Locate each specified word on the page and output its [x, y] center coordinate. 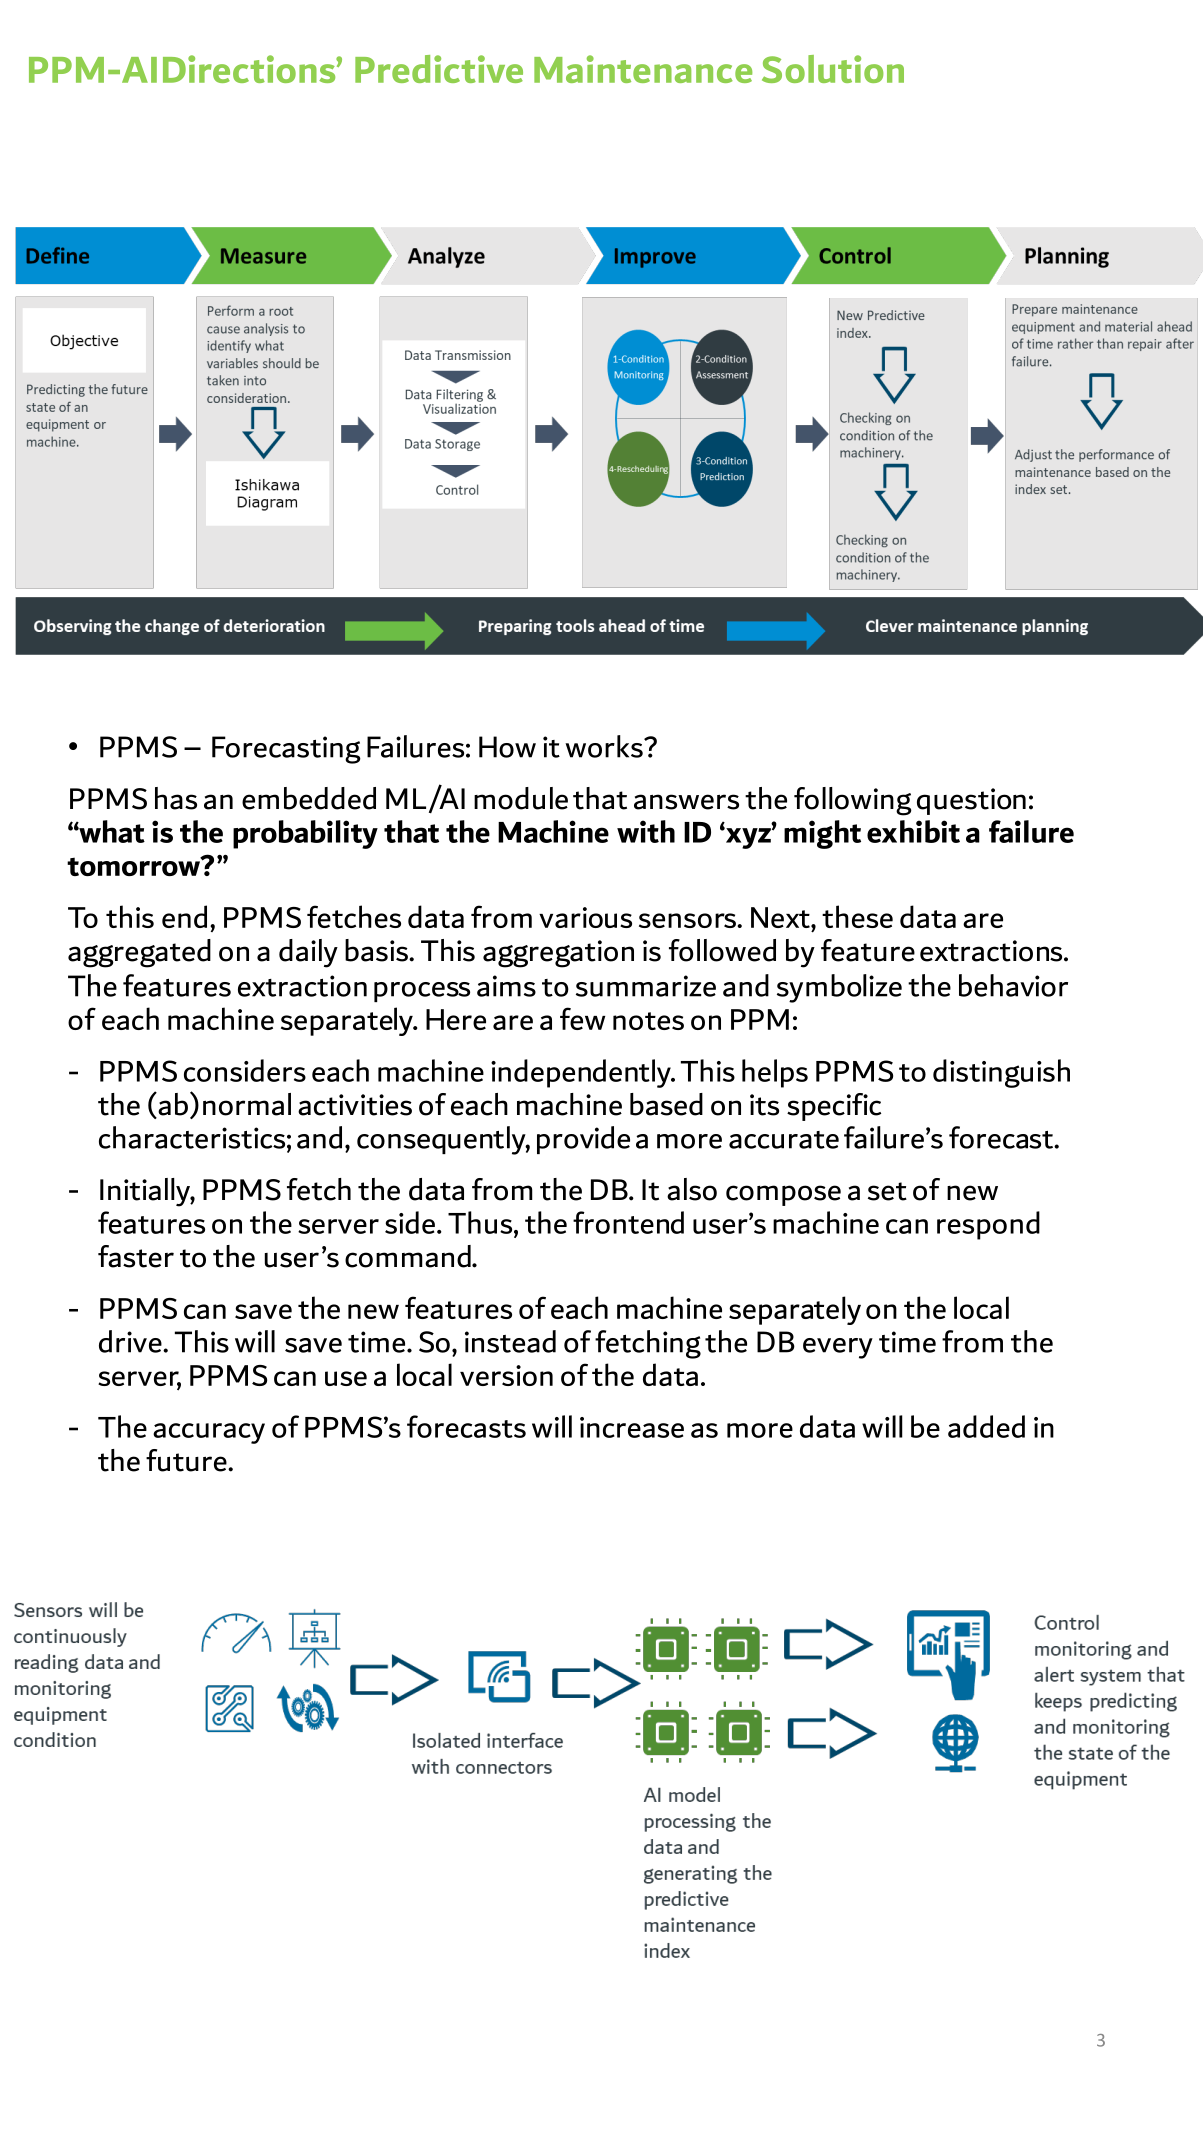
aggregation [558, 954]
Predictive [439, 69]
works [605, 746]
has [176, 798]
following [853, 801]
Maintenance [643, 69]
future [187, 1460]
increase [632, 1427]
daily [308, 953]
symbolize [839, 988]
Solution [833, 69]
